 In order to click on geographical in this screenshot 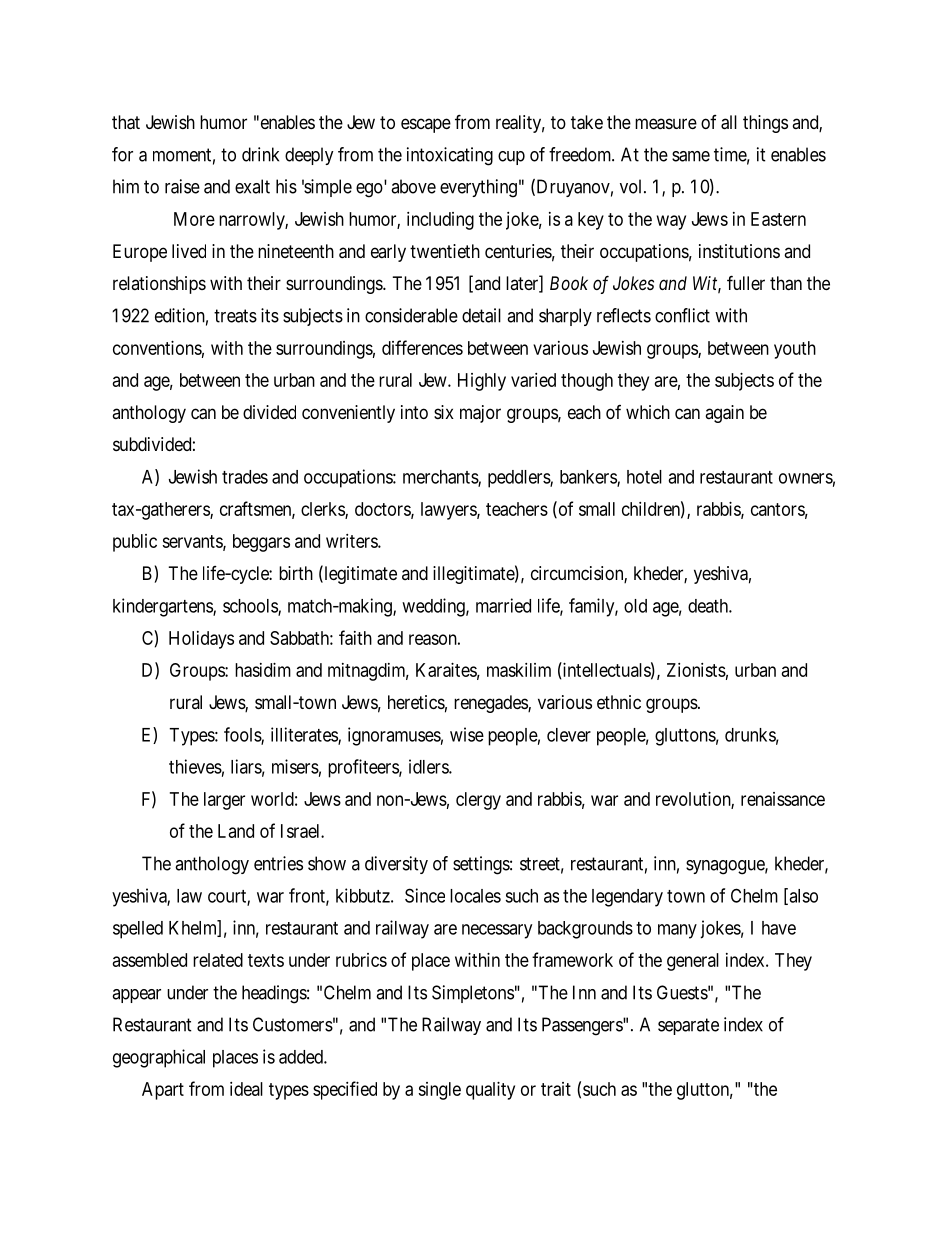, I will do `click(159, 1058)`.
